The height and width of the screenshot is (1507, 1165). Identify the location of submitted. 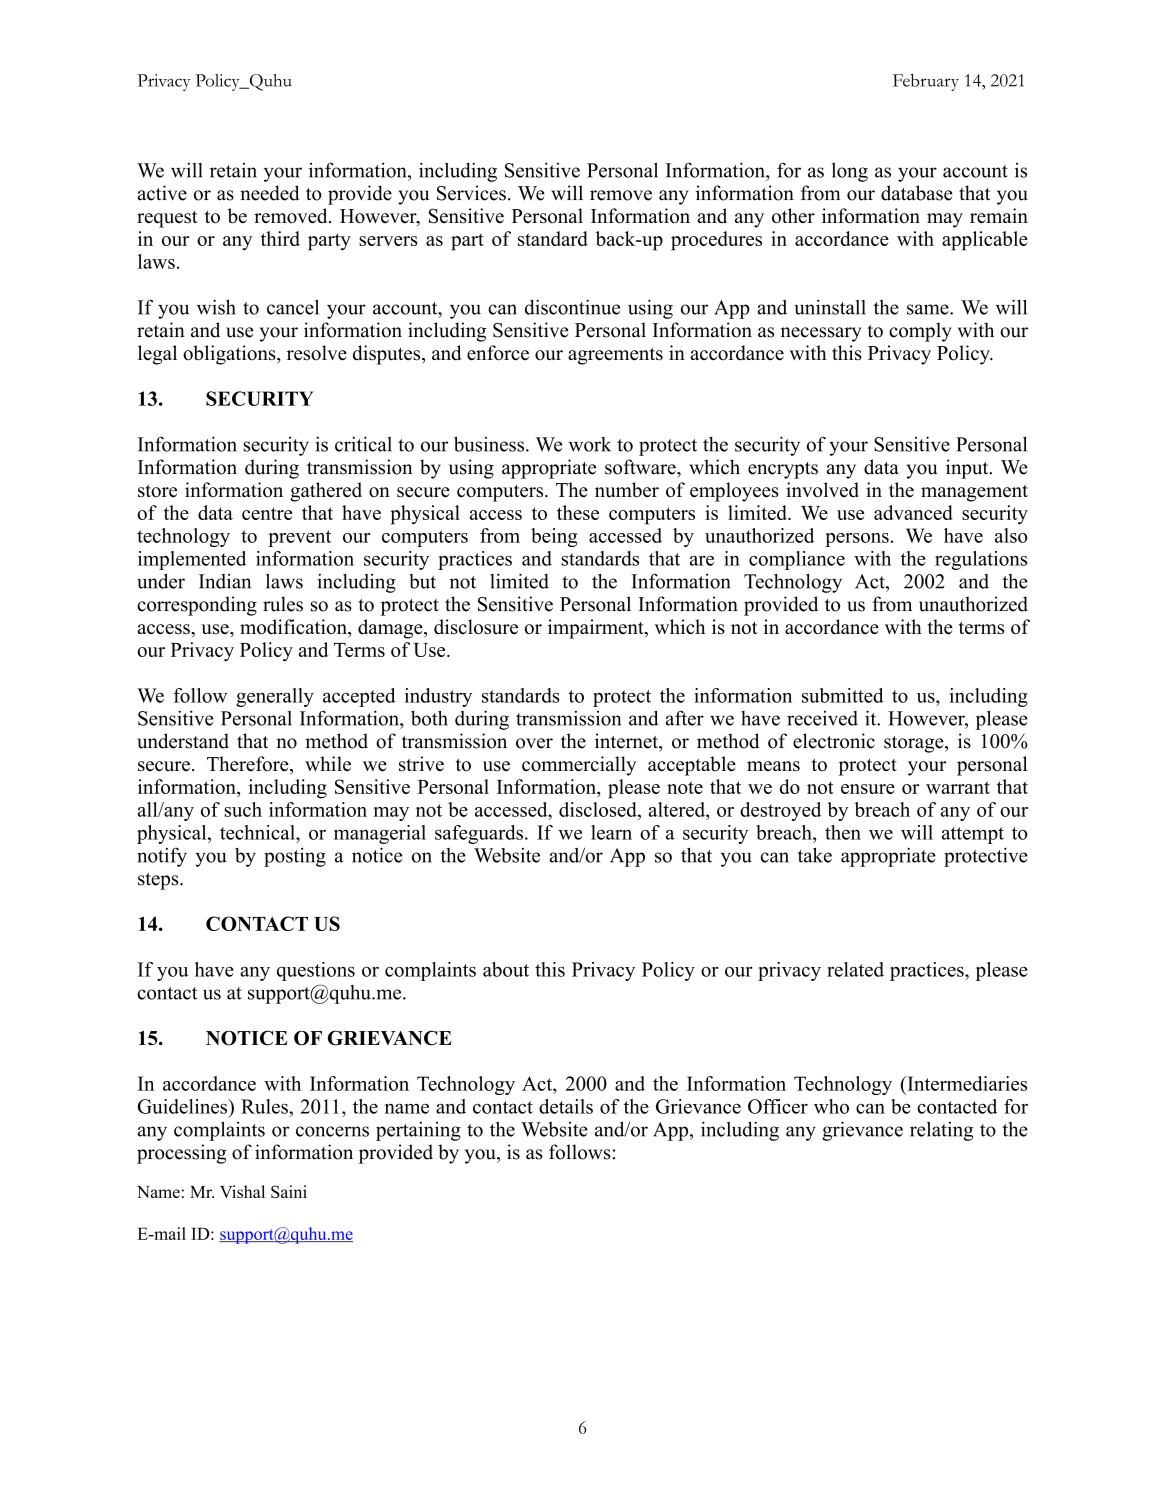
(843, 695).
